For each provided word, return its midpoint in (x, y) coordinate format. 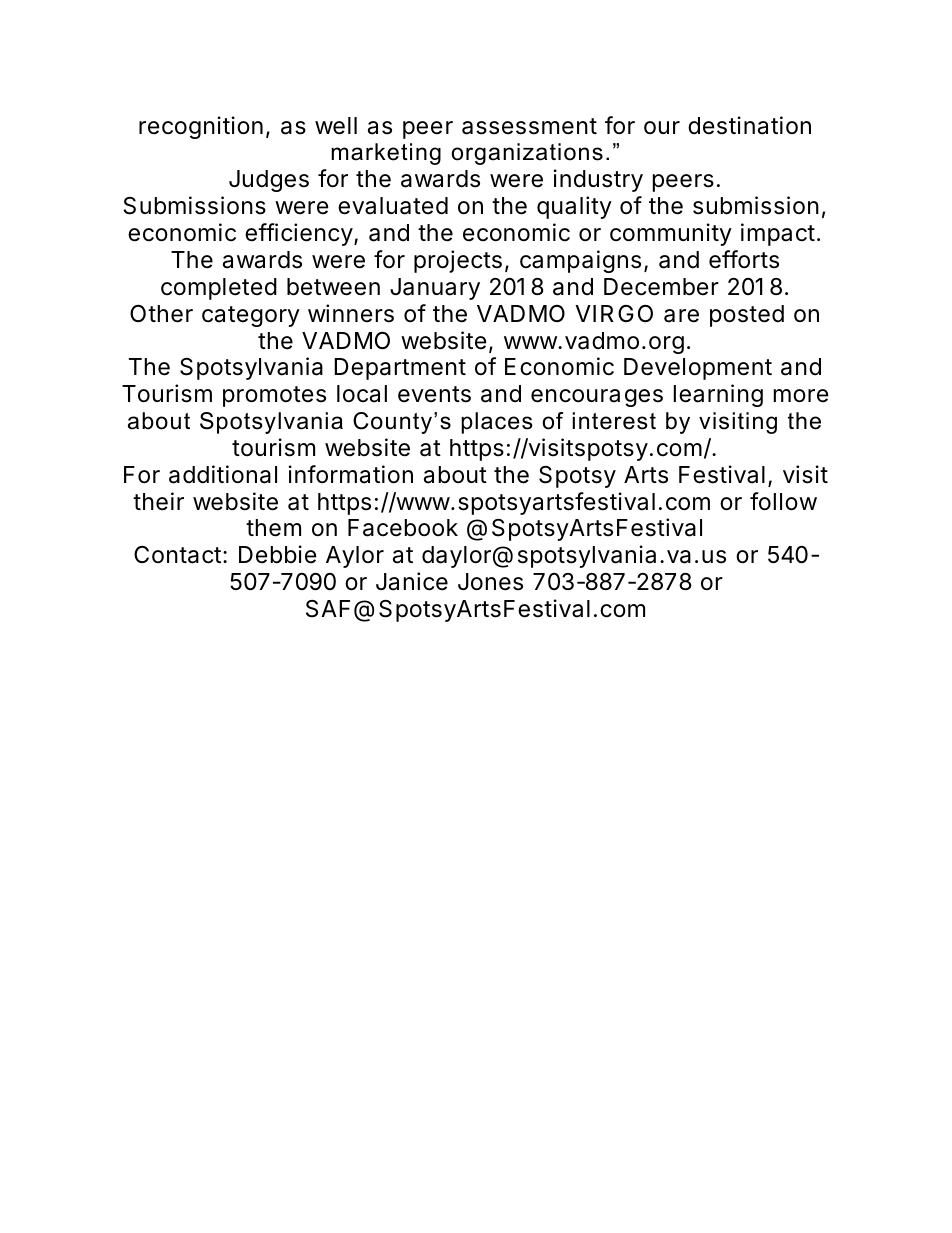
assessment (529, 126)
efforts (744, 259)
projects (458, 261)
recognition (201, 127)
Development (698, 369)
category (251, 316)
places (497, 423)
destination (749, 125)
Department (400, 369)
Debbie (278, 554)
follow (783, 501)
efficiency (299, 234)
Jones (490, 582)
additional (223, 474)
